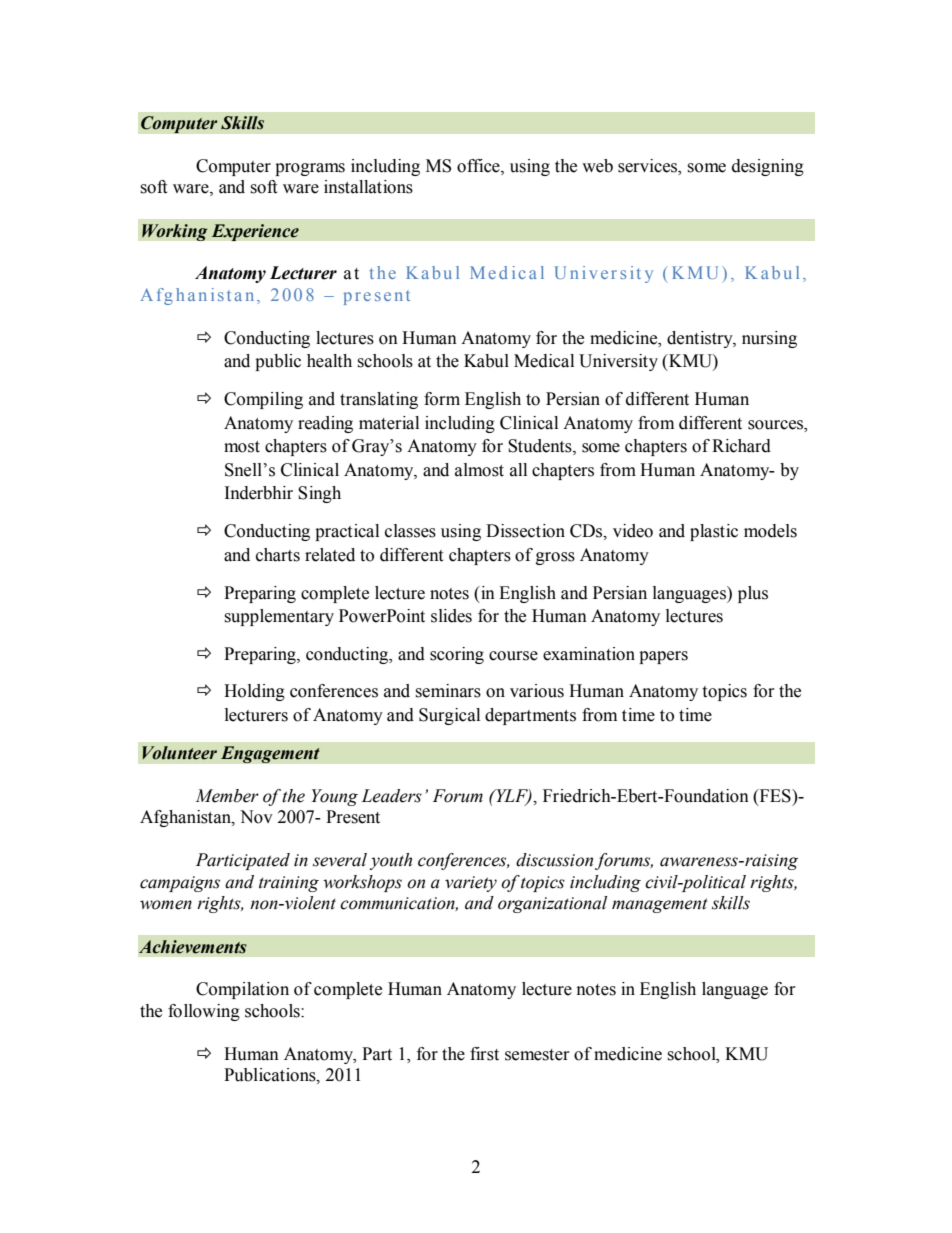 Image resolution: width=952 pixels, height=1233 pixels. What do you see at coordinates (525, 531) in the image?
I see `Dissection` at bounding box center [525, 531].
